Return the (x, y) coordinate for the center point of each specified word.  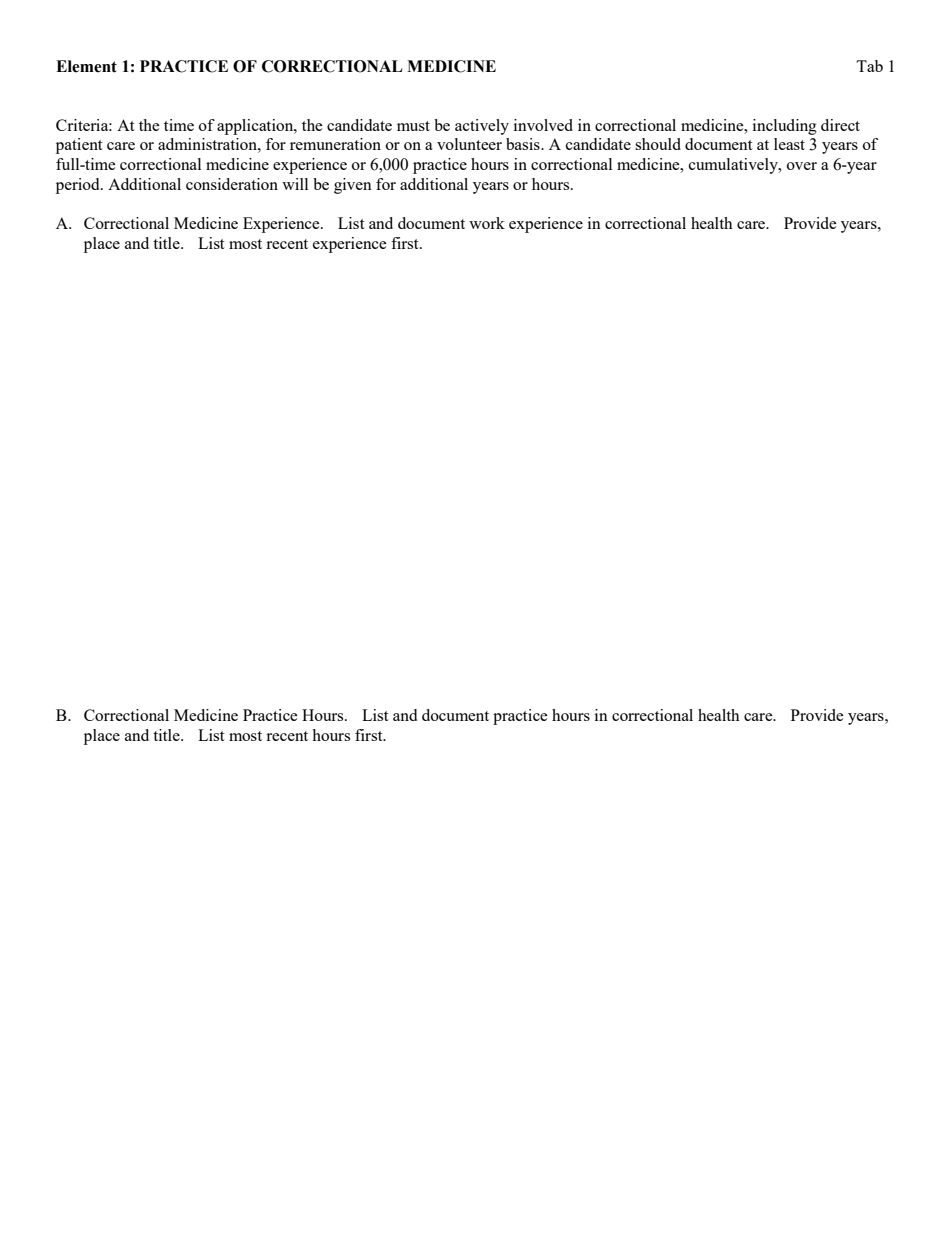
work (487, 223)
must (413, 126)
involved (543, 125)
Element (86, 66)
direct (840, 125)
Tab (869, 66)
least (789, 144)
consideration (232, 184)
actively (482, 127)
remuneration (335, 144)
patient (79, 146)
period (79, 186)
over (802, 166)
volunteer (469, 144)
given (353, 186)
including (785, 127)
